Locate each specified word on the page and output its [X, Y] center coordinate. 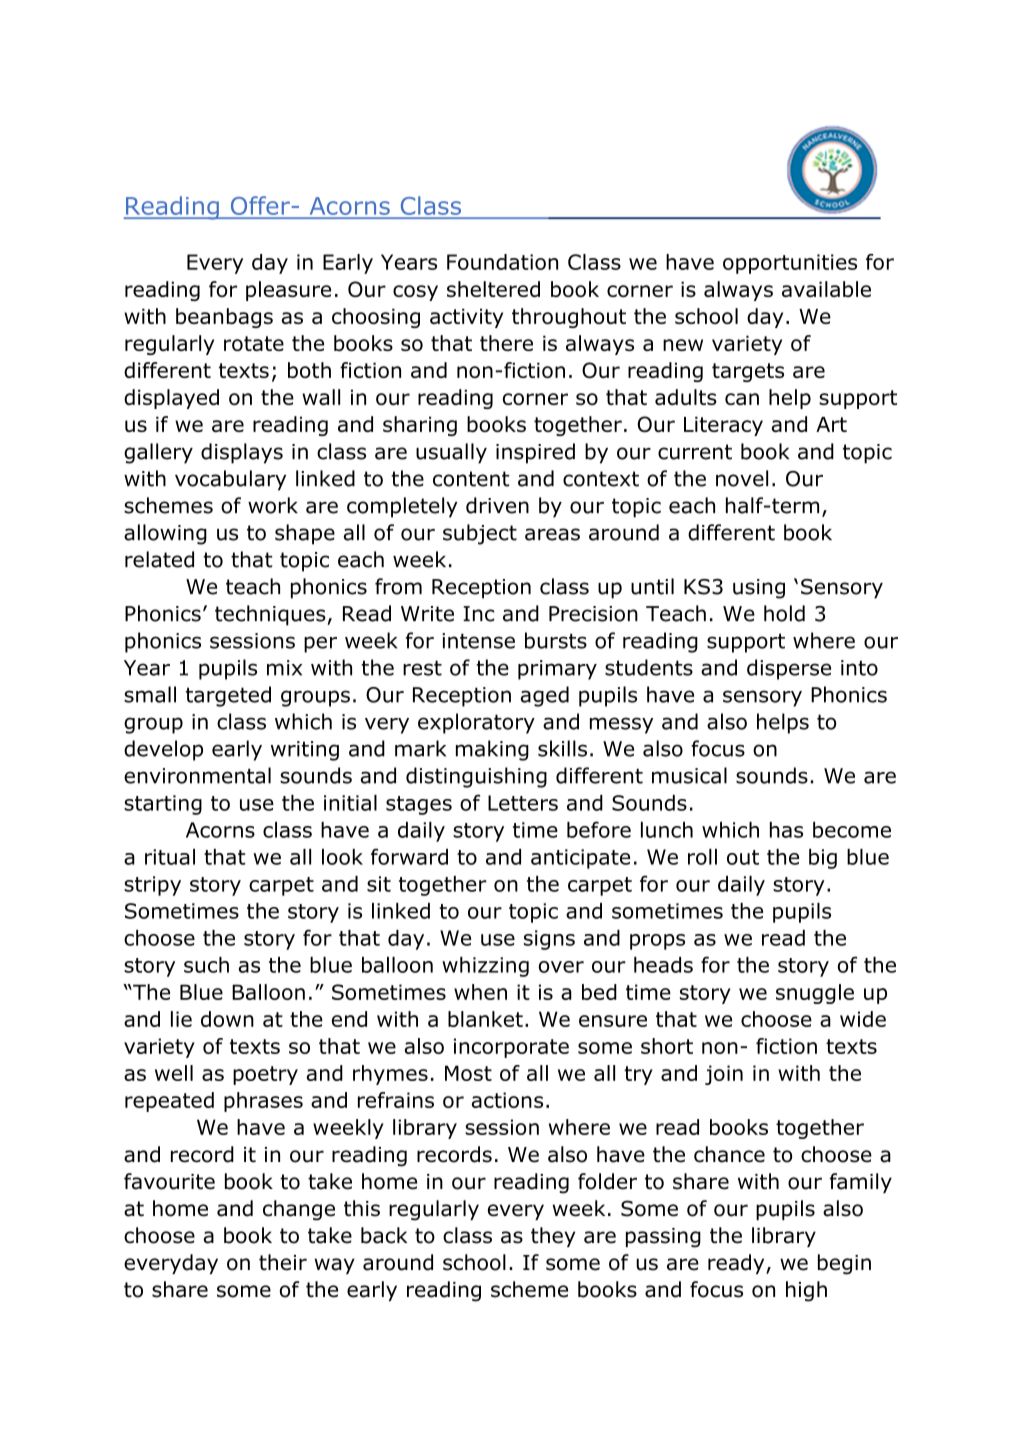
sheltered [493, 289]
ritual [170, 857]
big [823, 859]
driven [497, 505]
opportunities [790, 264]
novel [742, 478]
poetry [265, 1075]
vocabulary [230, 480]
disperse [789, 669]
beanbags [224, 318]
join [724, 1075]
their [283, 1262]
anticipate [580, 859]
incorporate [511, 1048]
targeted [228, 696]
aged [545, 696]
